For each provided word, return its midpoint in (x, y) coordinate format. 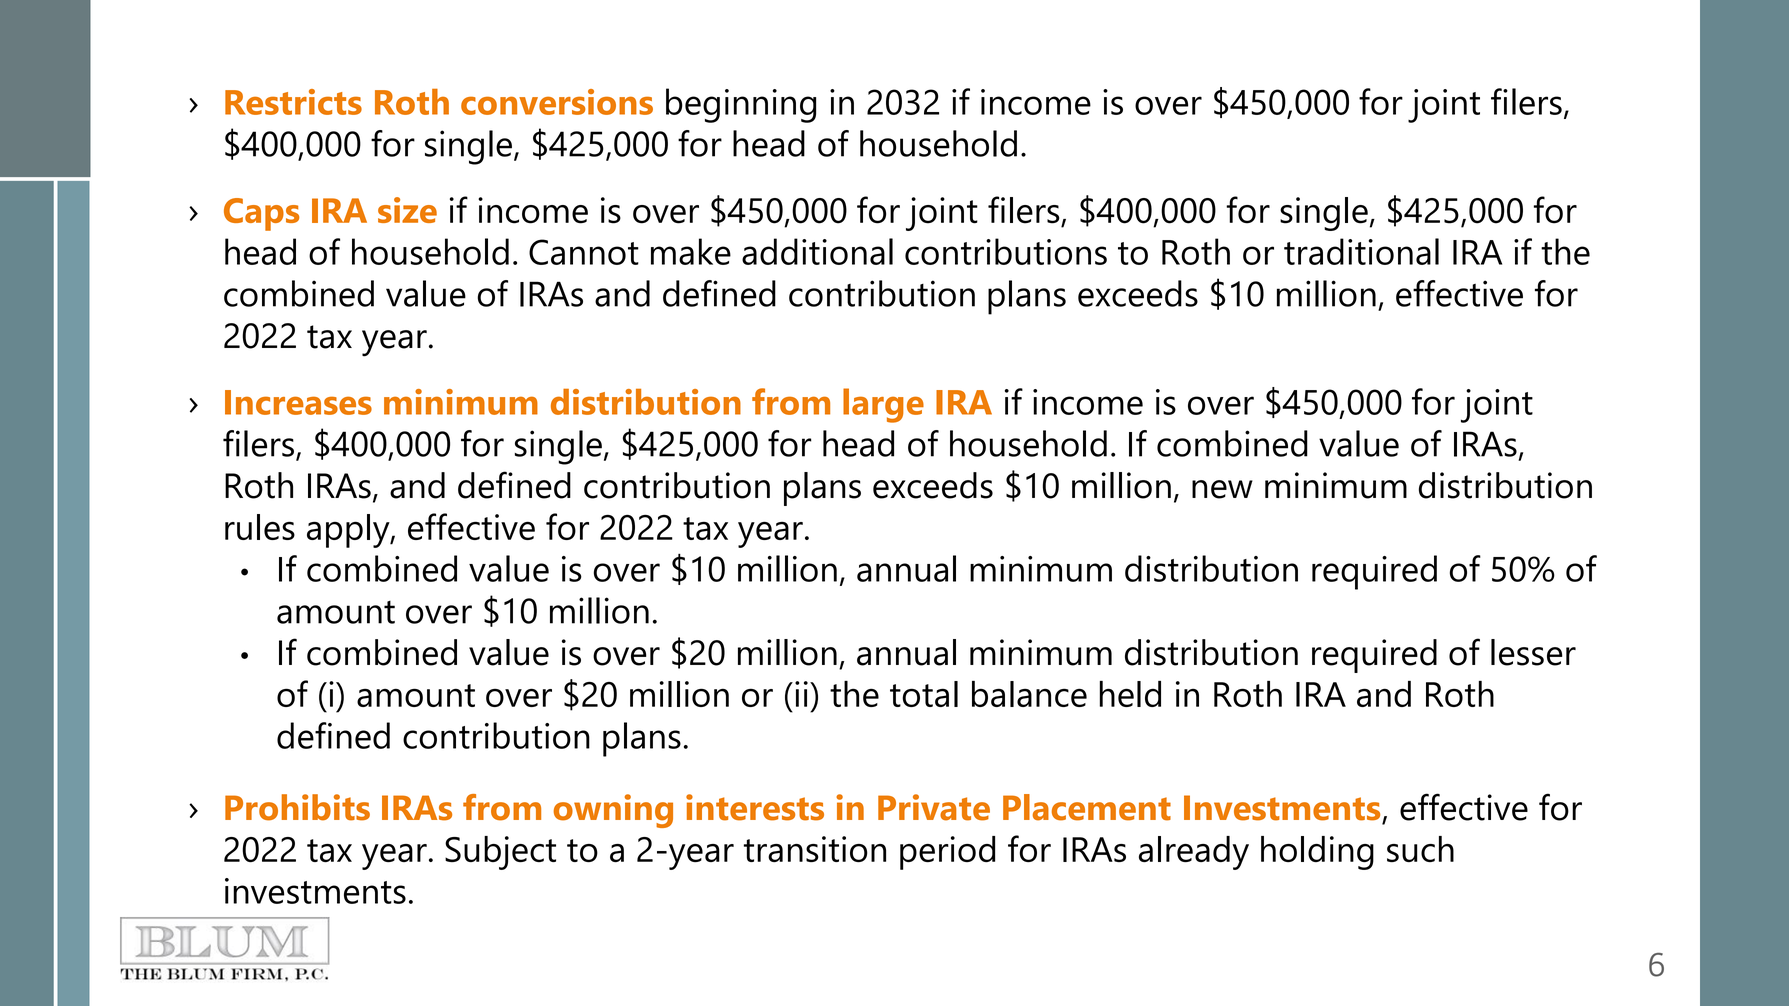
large (883, 405)
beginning (741, 105)
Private (934, 807)
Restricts (293, 102)
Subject (500, 853)
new (1222, 489)
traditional (1361, 251)
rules (260, 527)
